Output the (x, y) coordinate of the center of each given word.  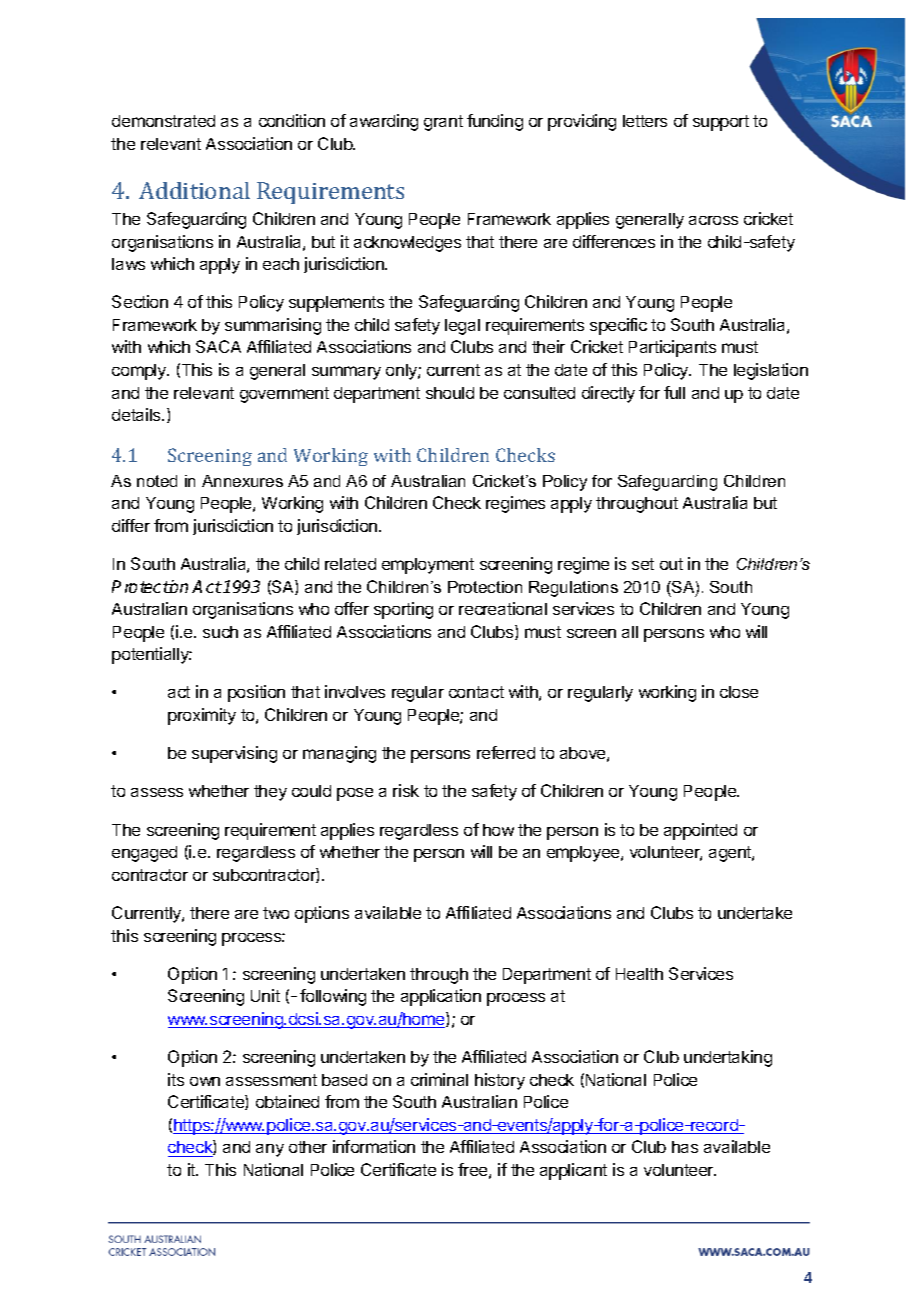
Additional (194, 190)
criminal (439, 1079)
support (721, 123)
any (270, 1150)
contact (476, 692)
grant (443, 123)
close (739, 692)
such (220, 632)
